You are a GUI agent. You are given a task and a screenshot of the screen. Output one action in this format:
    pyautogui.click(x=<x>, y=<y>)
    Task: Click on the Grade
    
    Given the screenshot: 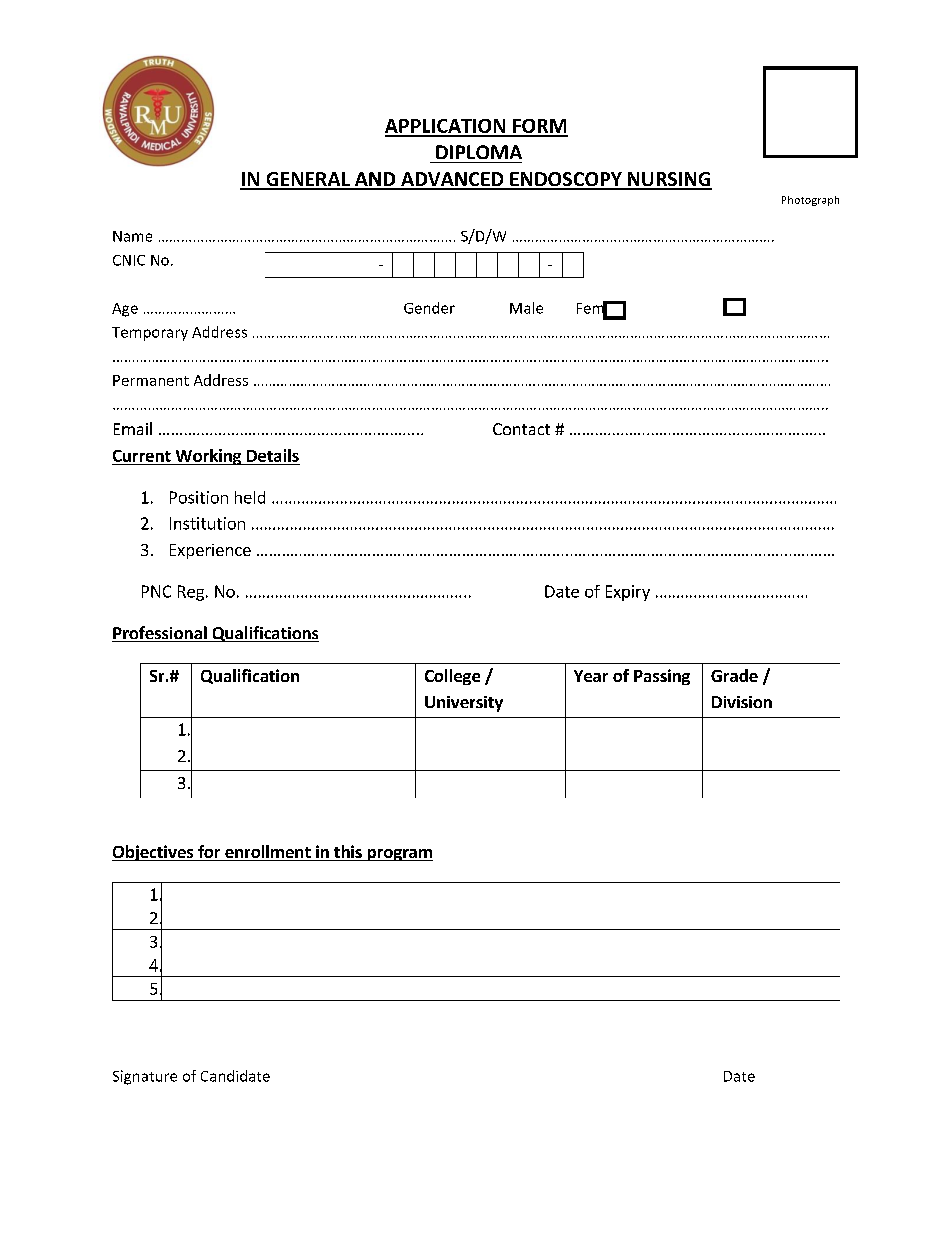 What is the action you would take?
    pyautogui.click(x=734, y=675)
